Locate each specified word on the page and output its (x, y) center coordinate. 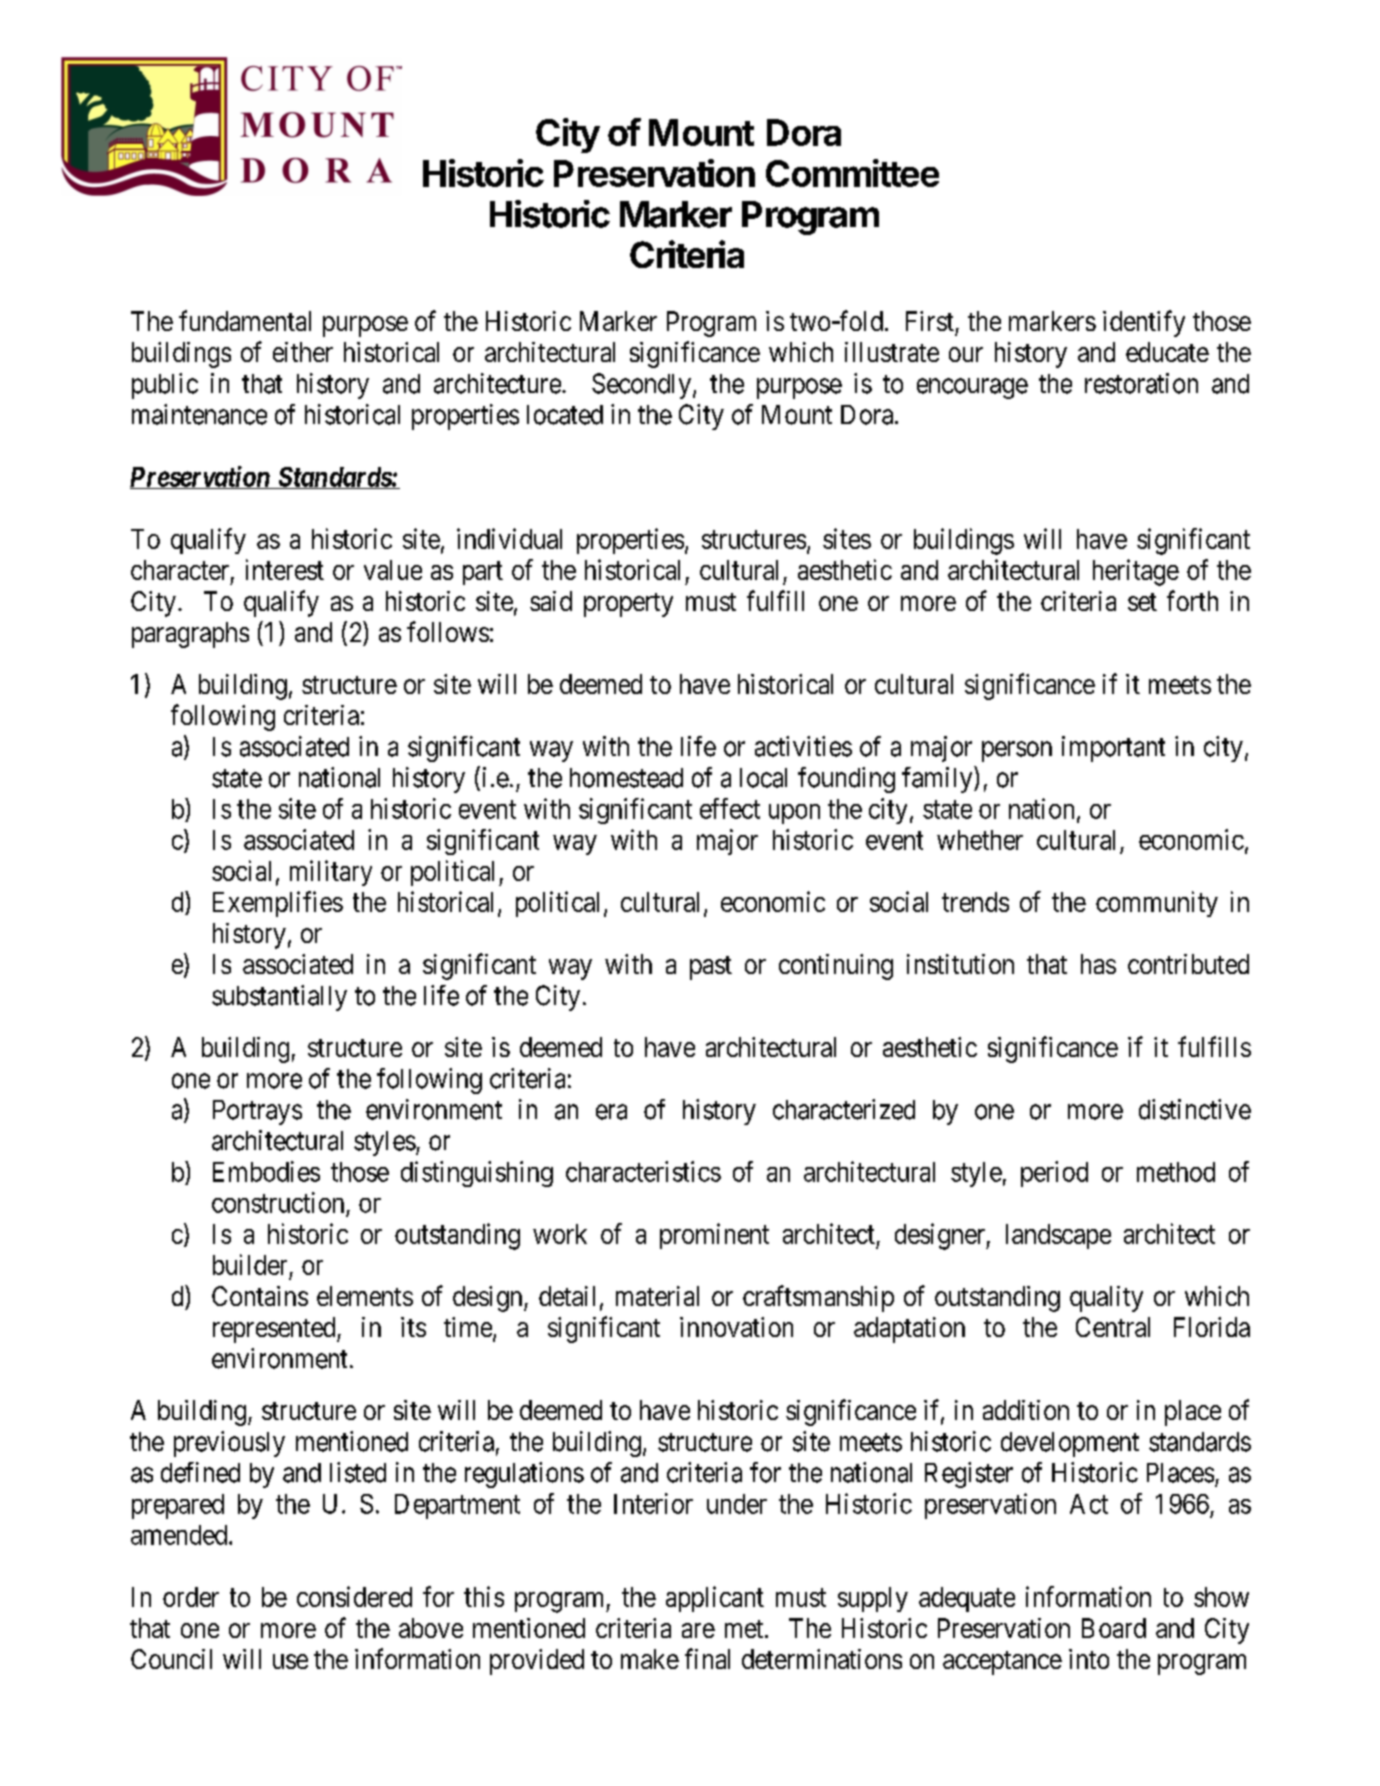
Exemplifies (278, 904)
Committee (852, 173)
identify (1144, 323)
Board (1114, 1628)
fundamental (245, 320)
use (290, 1661)
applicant (715, 1599)
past (711, 968)
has (1098, 964)
